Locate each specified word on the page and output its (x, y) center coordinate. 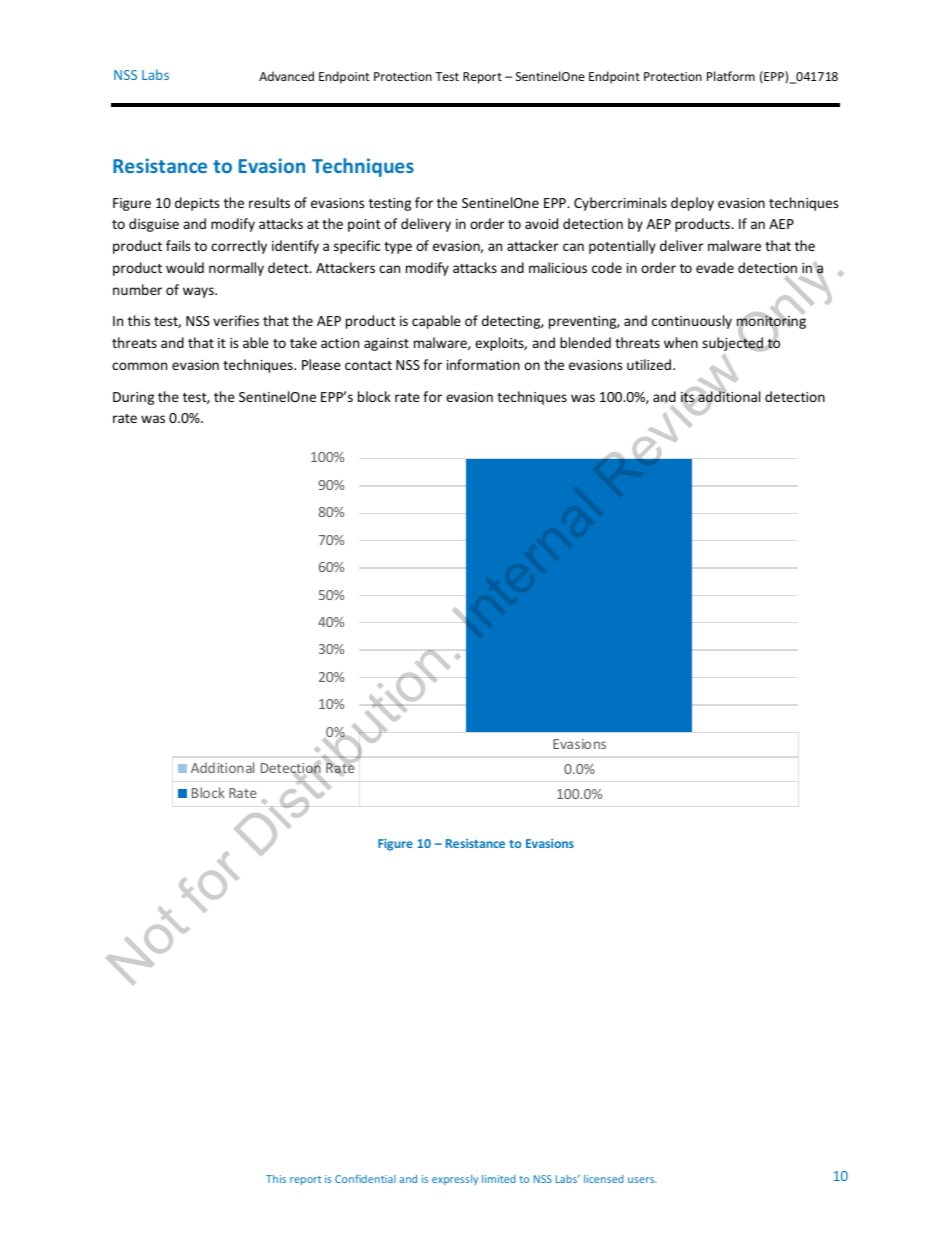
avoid (541, 223)
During (133, 398)
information (483, 364)
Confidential (365, 1178)
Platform (731, 76)
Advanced (286, 76)
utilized (649, 364)
